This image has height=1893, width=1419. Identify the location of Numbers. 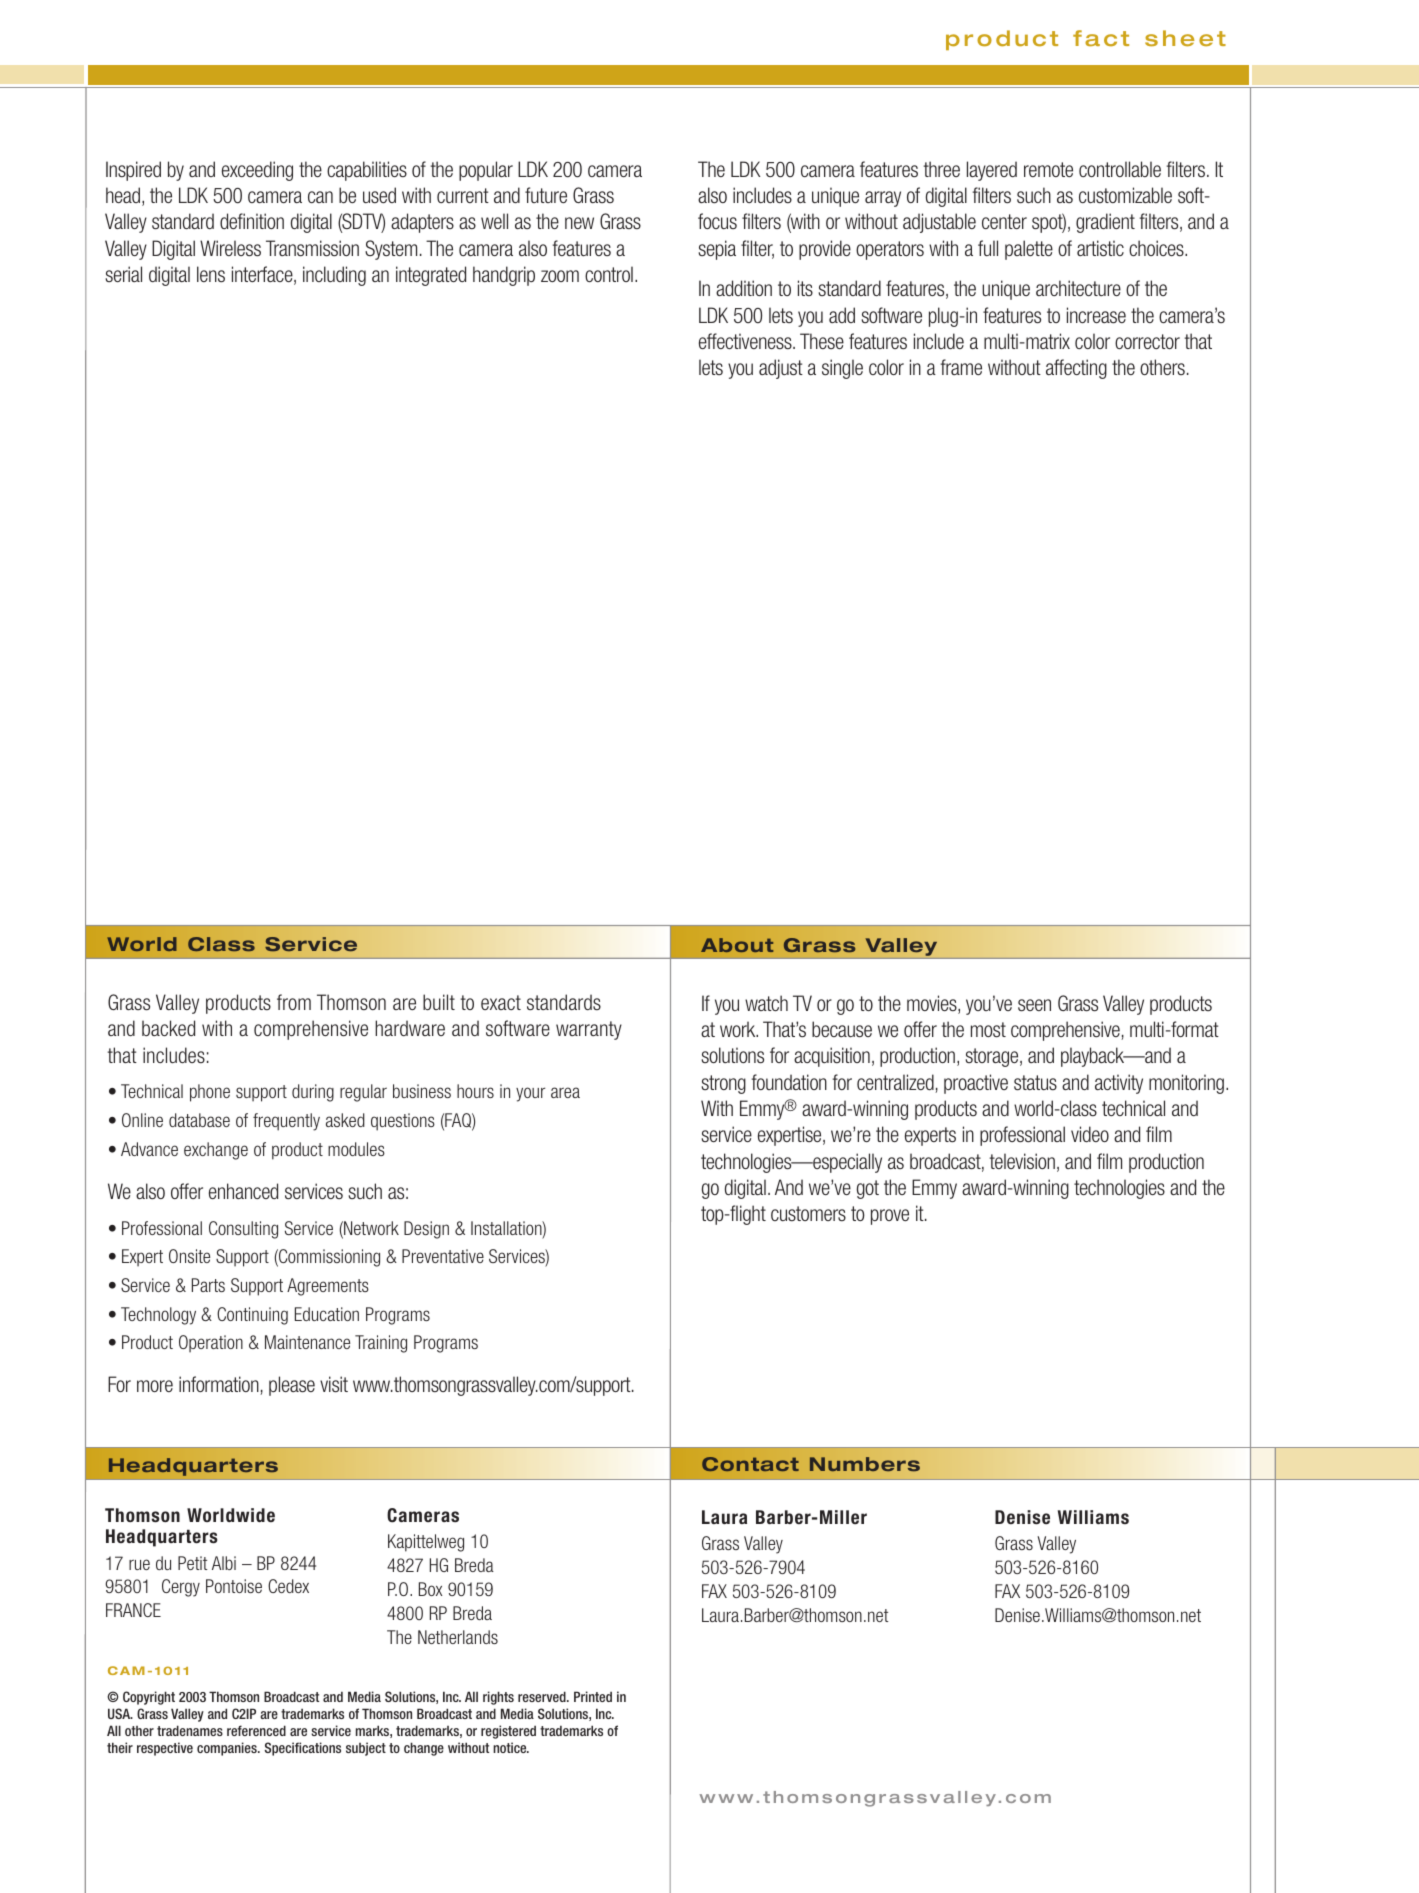
(865, 1464).
